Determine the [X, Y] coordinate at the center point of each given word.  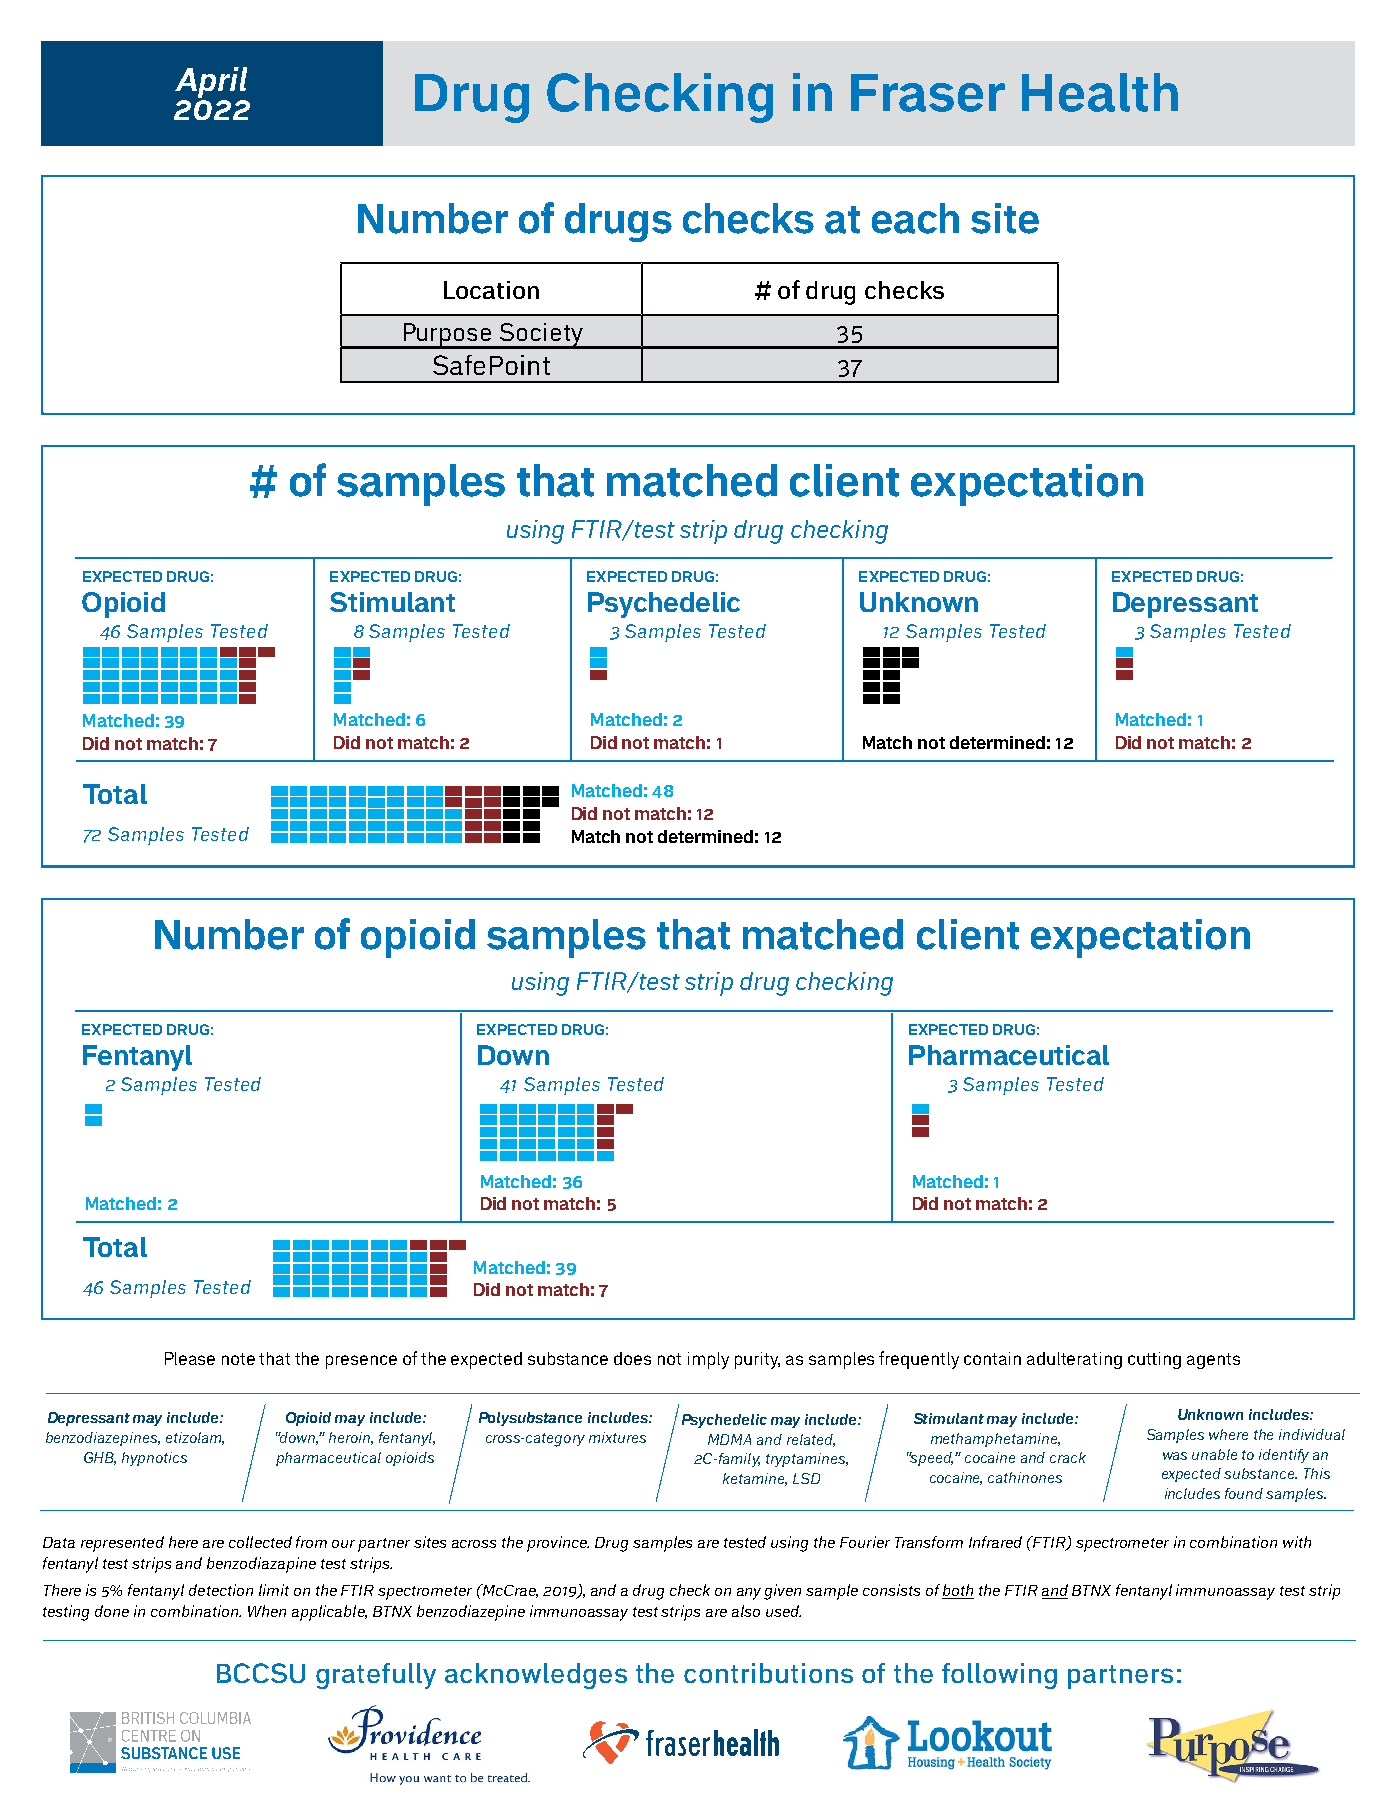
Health [1100, 92]
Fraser [928, 93]
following [999, 1676]
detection [221, 1590]
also [746, 1611]
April [211, 82]
